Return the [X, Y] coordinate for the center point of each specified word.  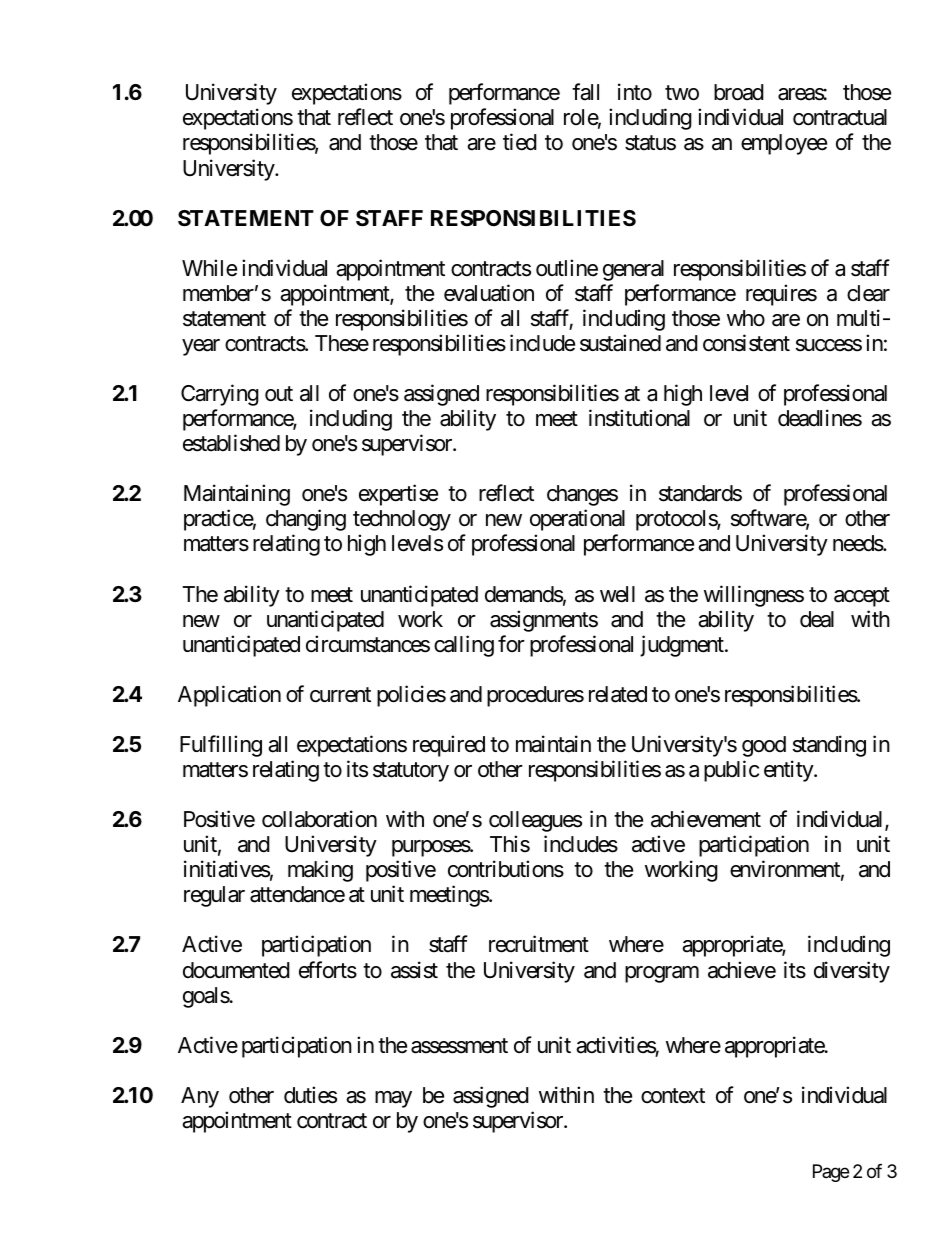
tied [520, 142]
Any [200, 1097]
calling [464, 646]
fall [585, 92]
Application [229, 696]
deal [817, 619]
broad [739, 92]
